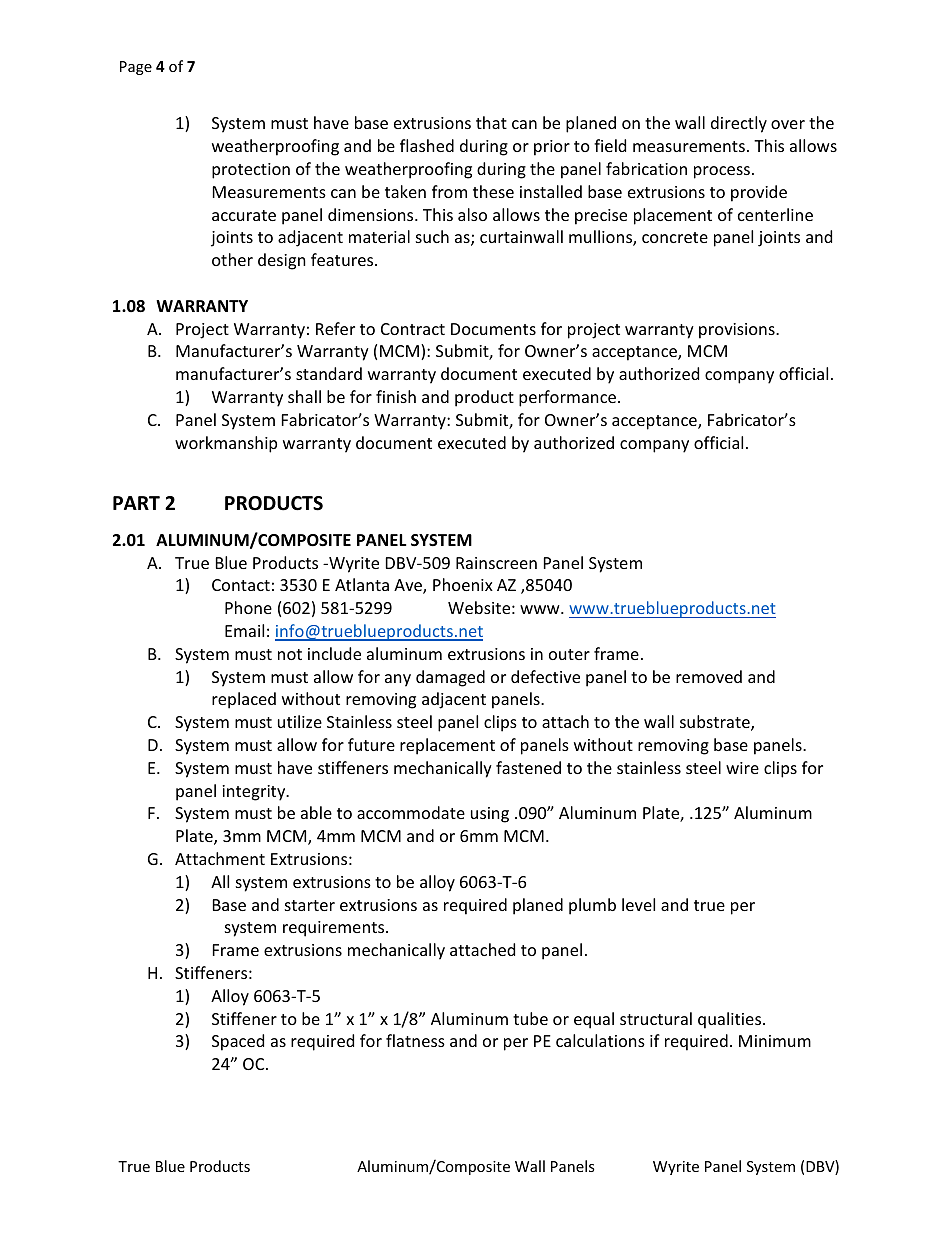 The image size is (952, 1233). What do you see at coordinates (244, 700) in the document?
I see `replaced` at bounding box center [244, 700].
